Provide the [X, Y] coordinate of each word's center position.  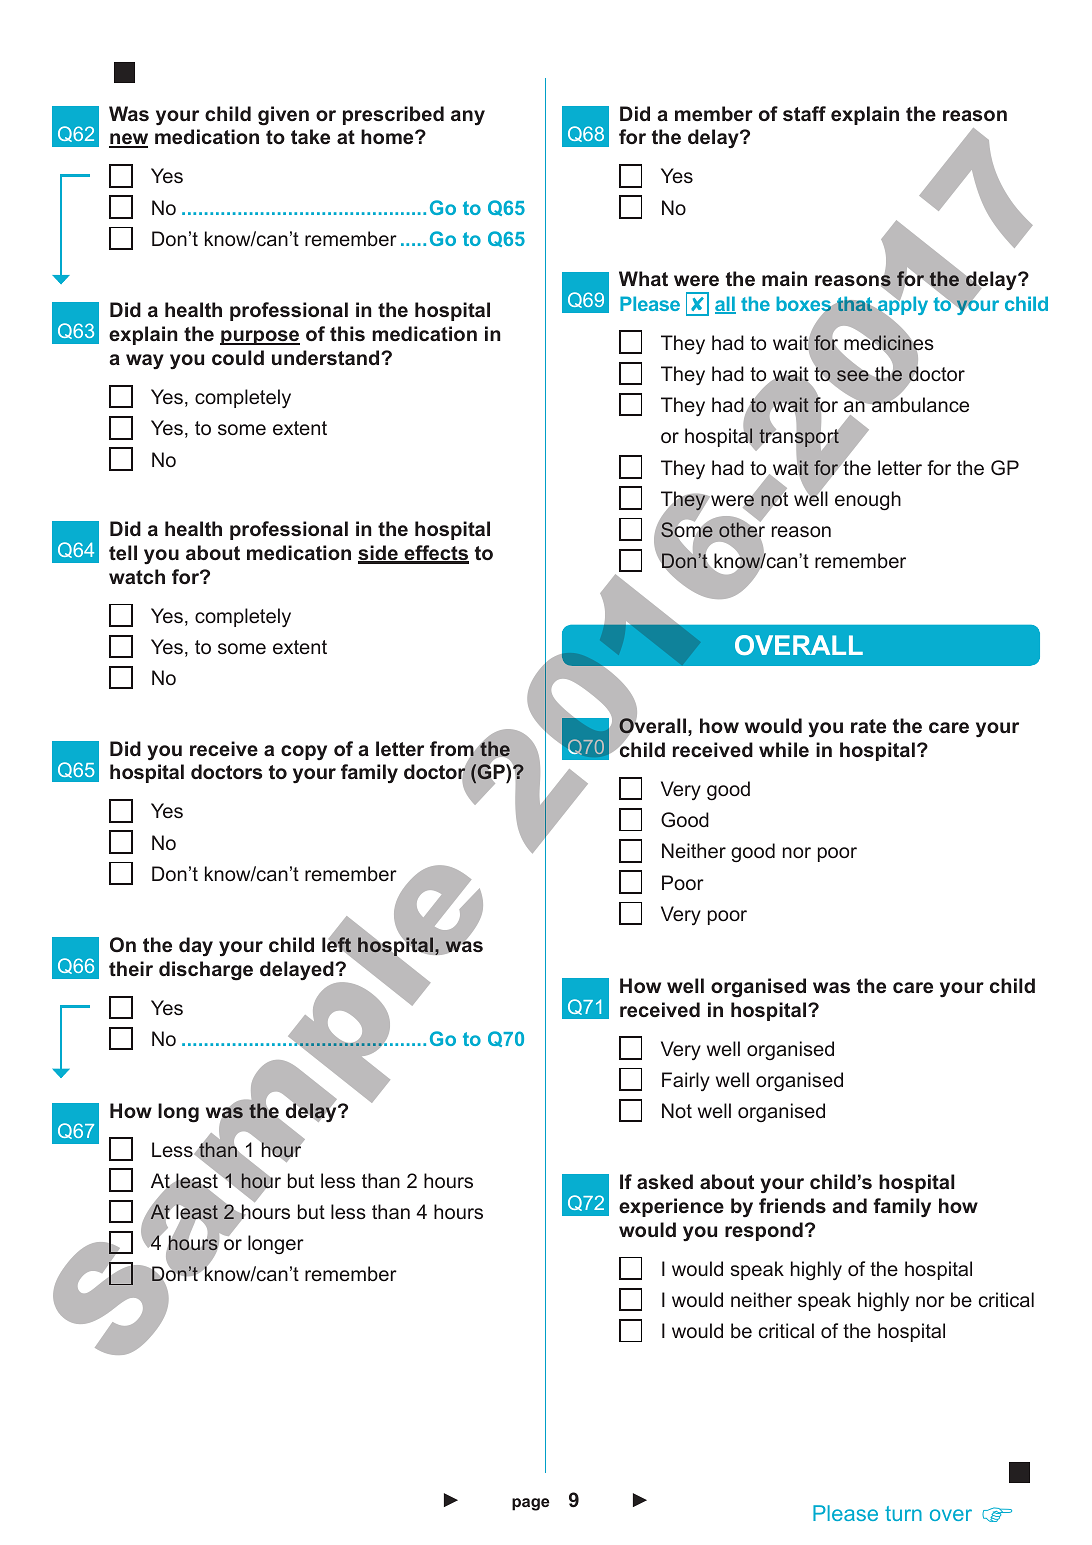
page [531, 1504]
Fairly [686, 1081]
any [468, 118]
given [283, 116]
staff [804, 113]
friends [792, 1205]
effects [435, 554]
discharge [206, 971]
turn [903, 1513]
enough [868, 501]
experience [671, 1207]
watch [137, 576]
